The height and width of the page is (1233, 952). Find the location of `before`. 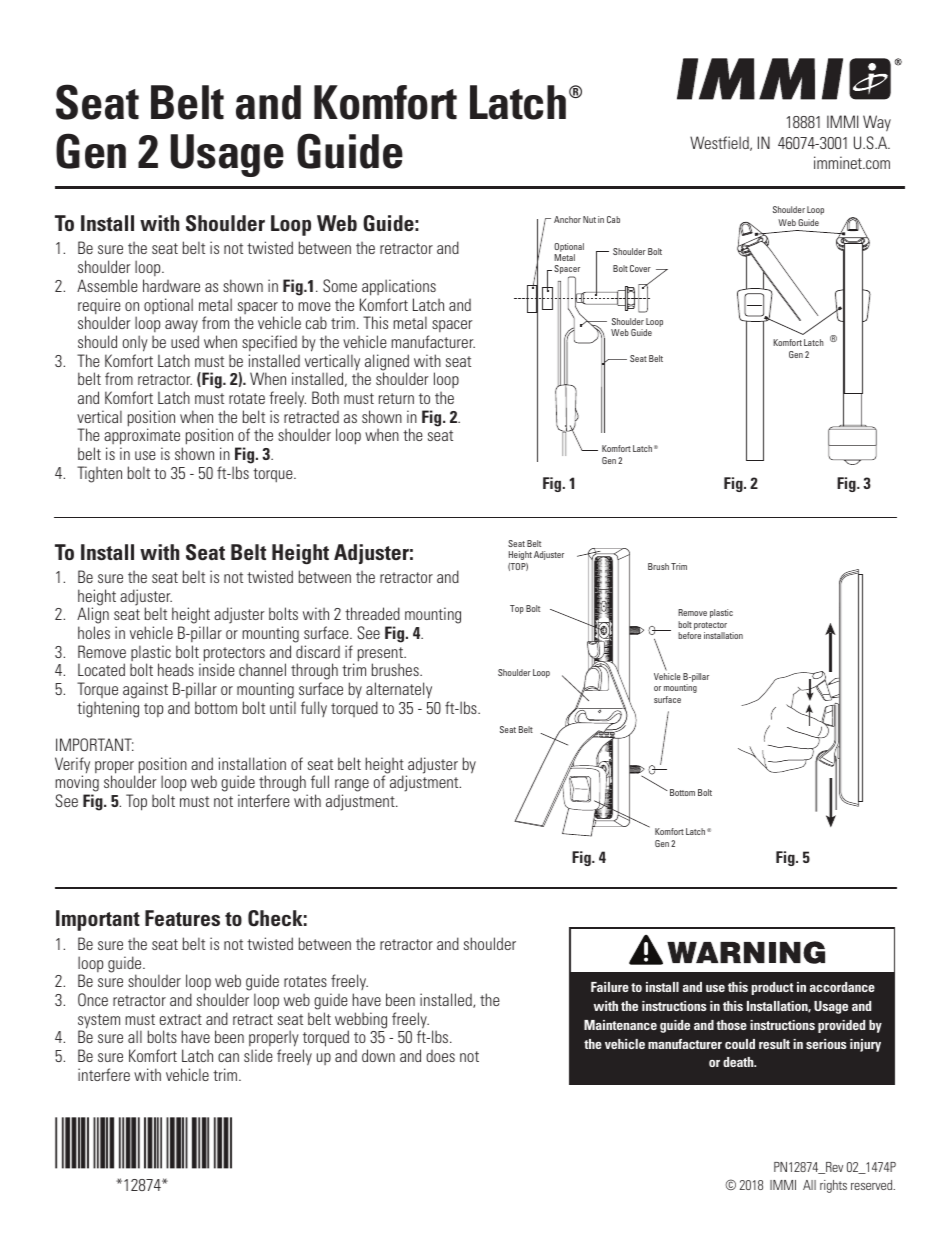

before is located at coordinates (689, 635).
